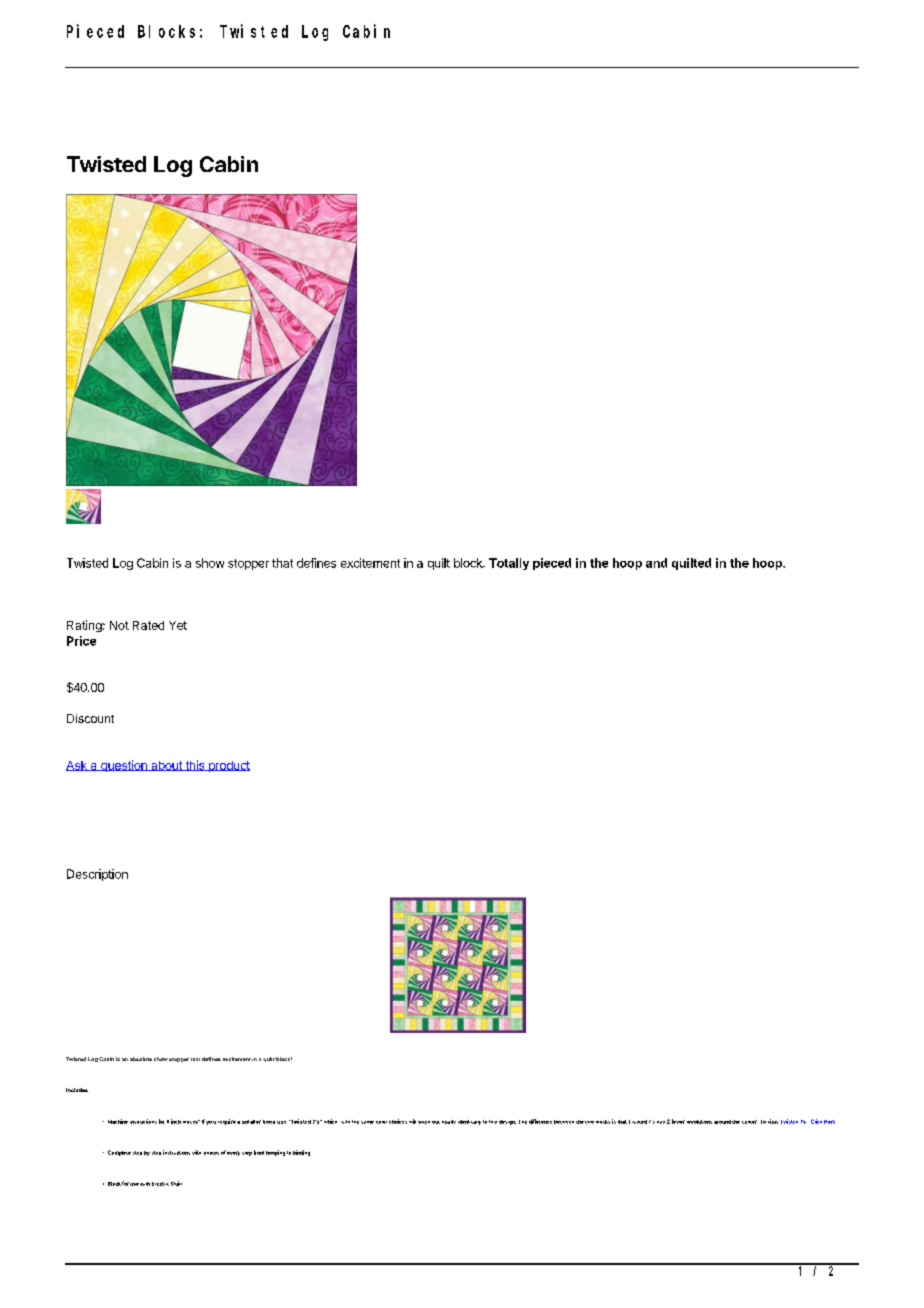 The height and width of the screenshot is (1308, 924). What do you see at coordinates (97, 875) in the screenshot?
I see `Description` at bounding box center [97, 875].
